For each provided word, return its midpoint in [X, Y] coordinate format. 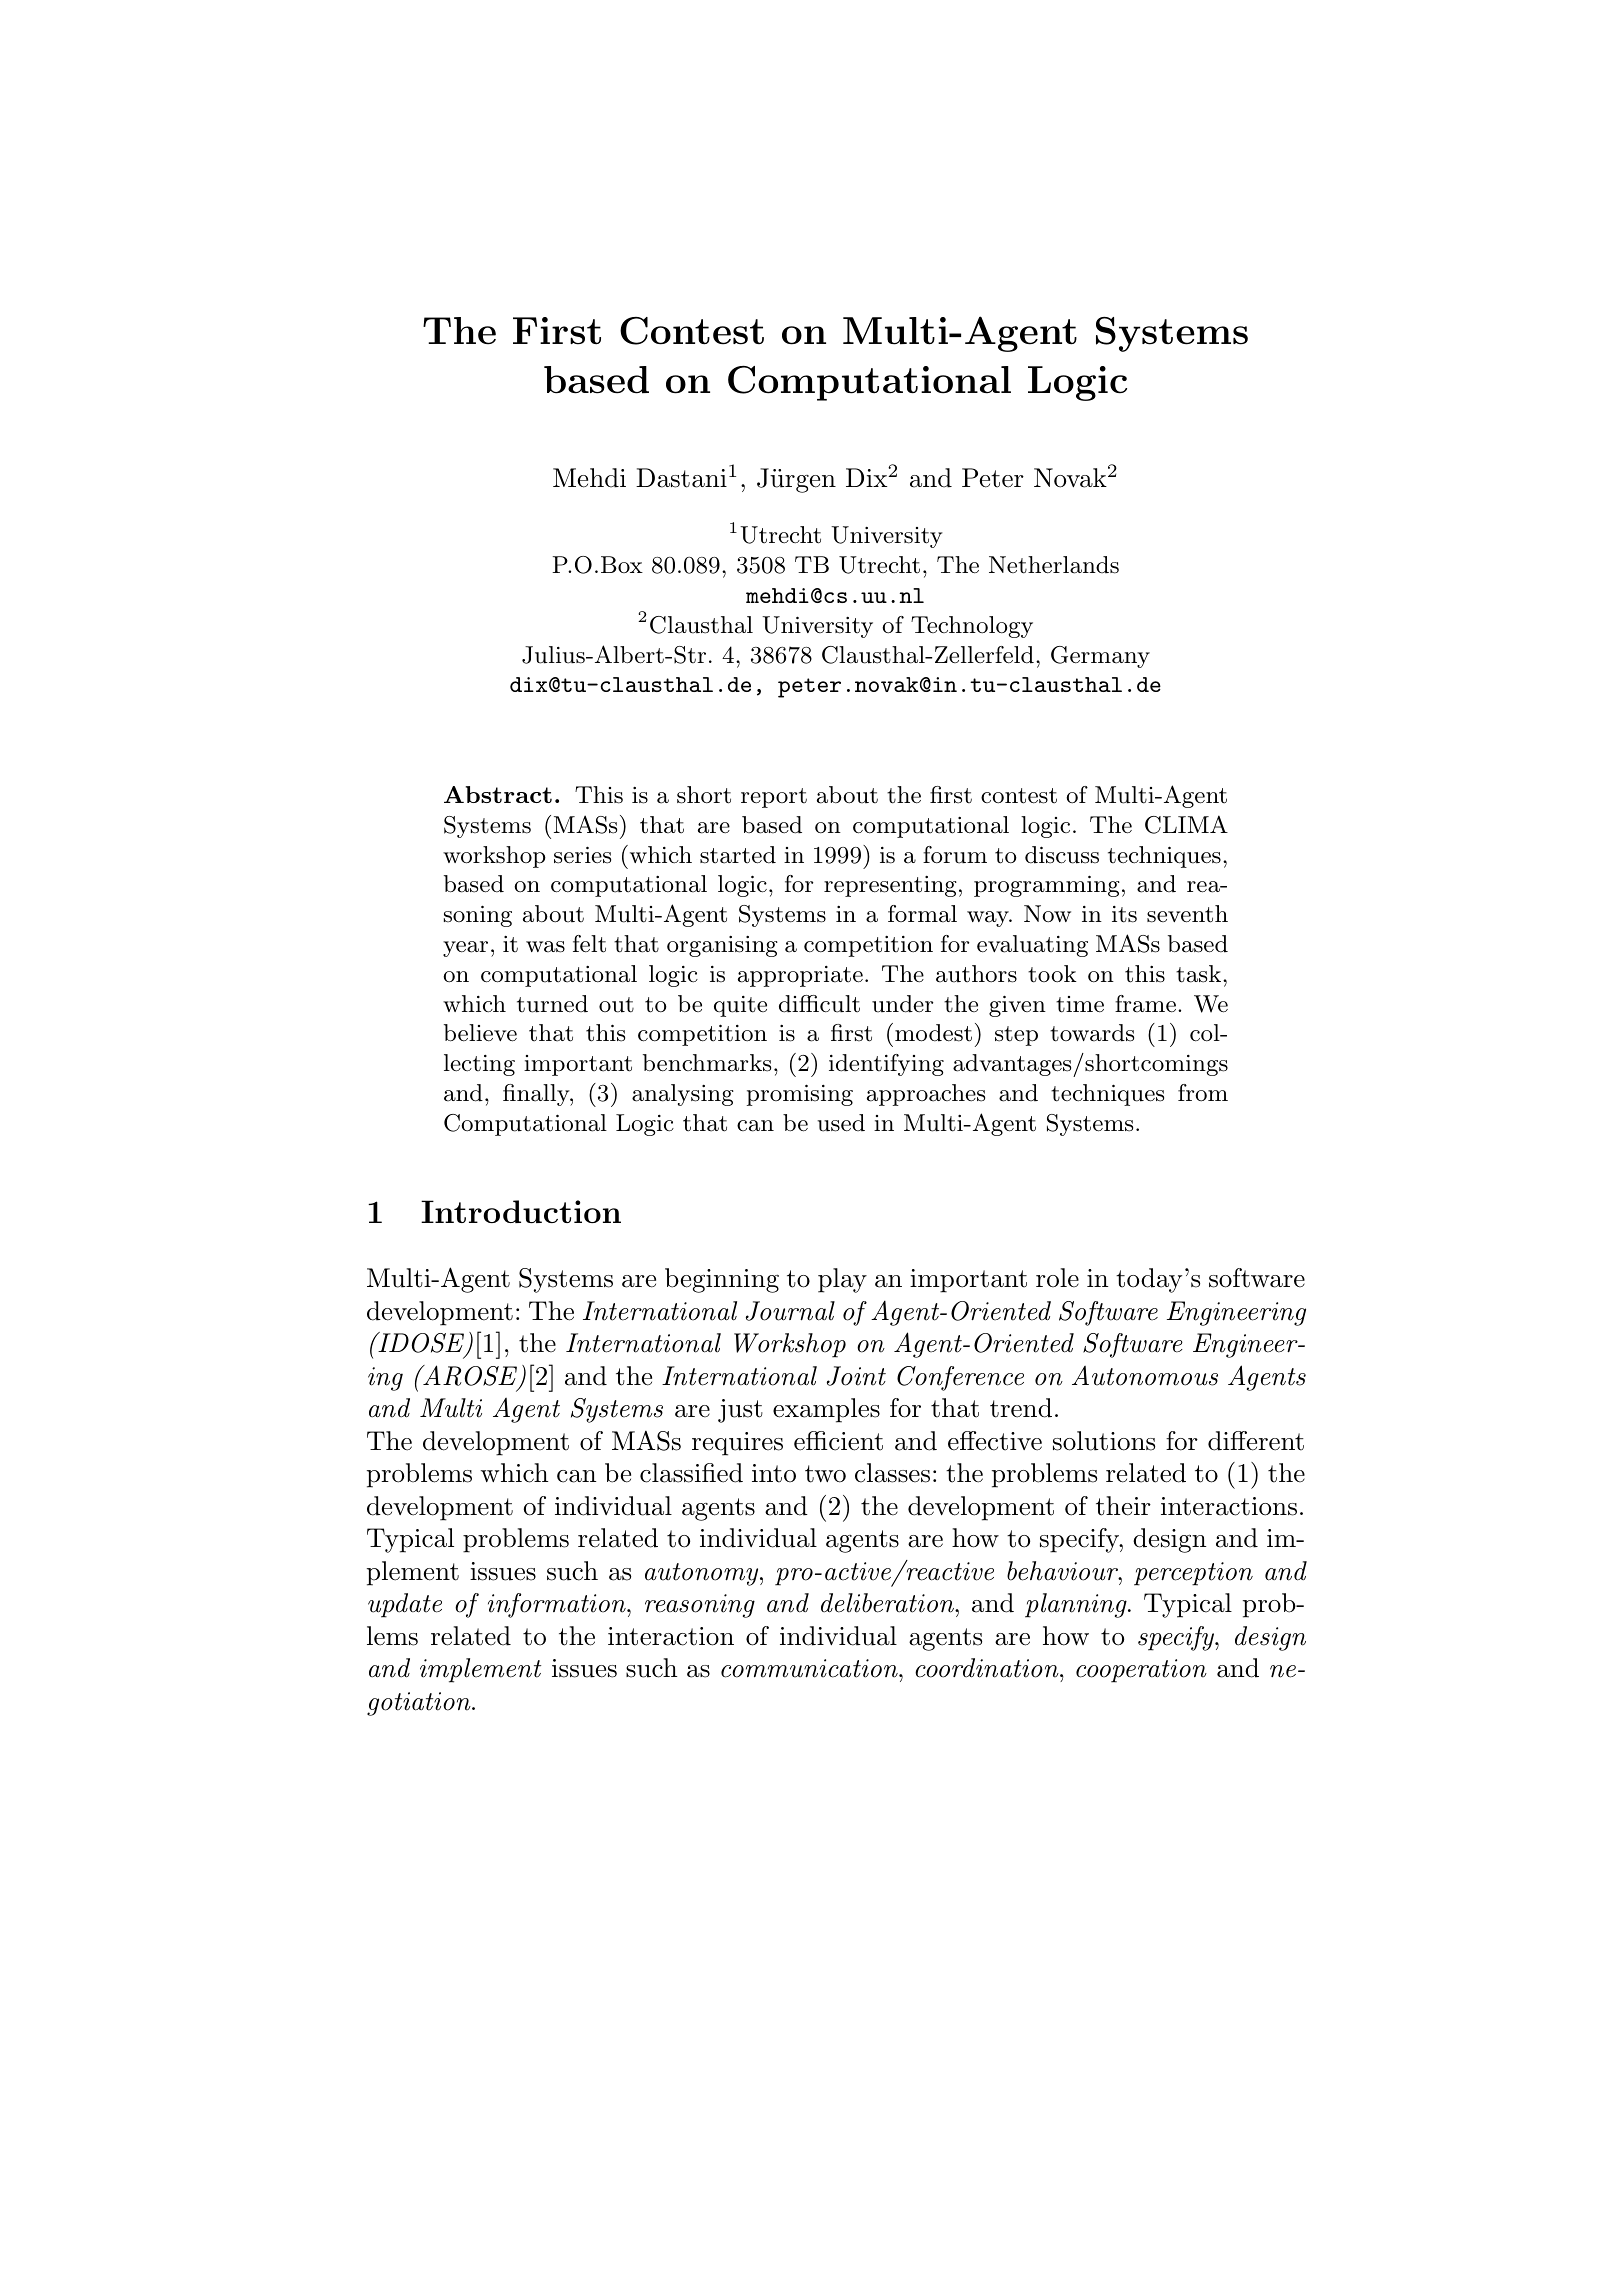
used [841, 1123]
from [1203, 1093]
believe [480, 1033]
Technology [972, 627]
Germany [1100, 657]
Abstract [498, 794]
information [558, 1605]
